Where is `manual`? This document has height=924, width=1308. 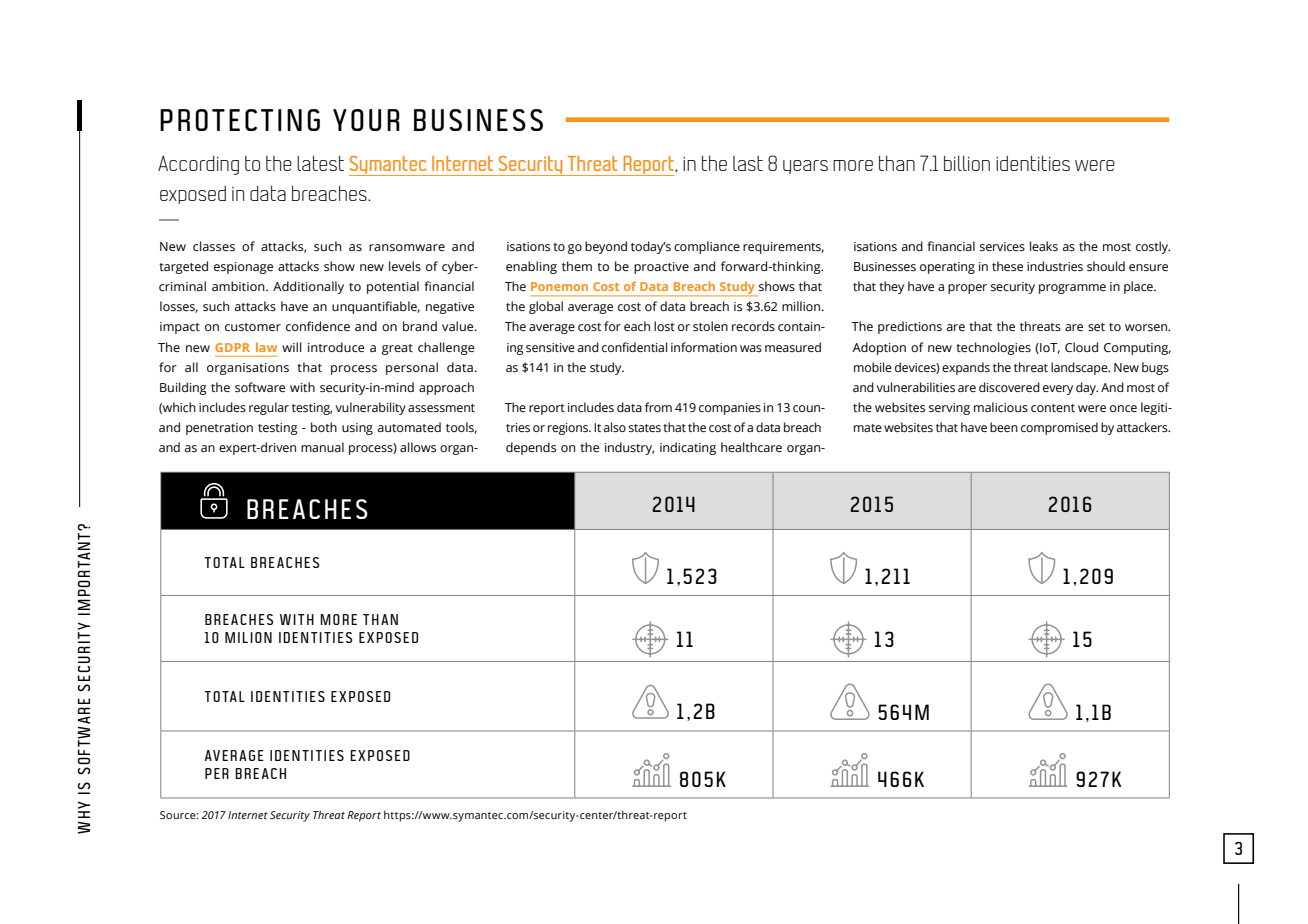 manual is located at coordinates (322, 447).
